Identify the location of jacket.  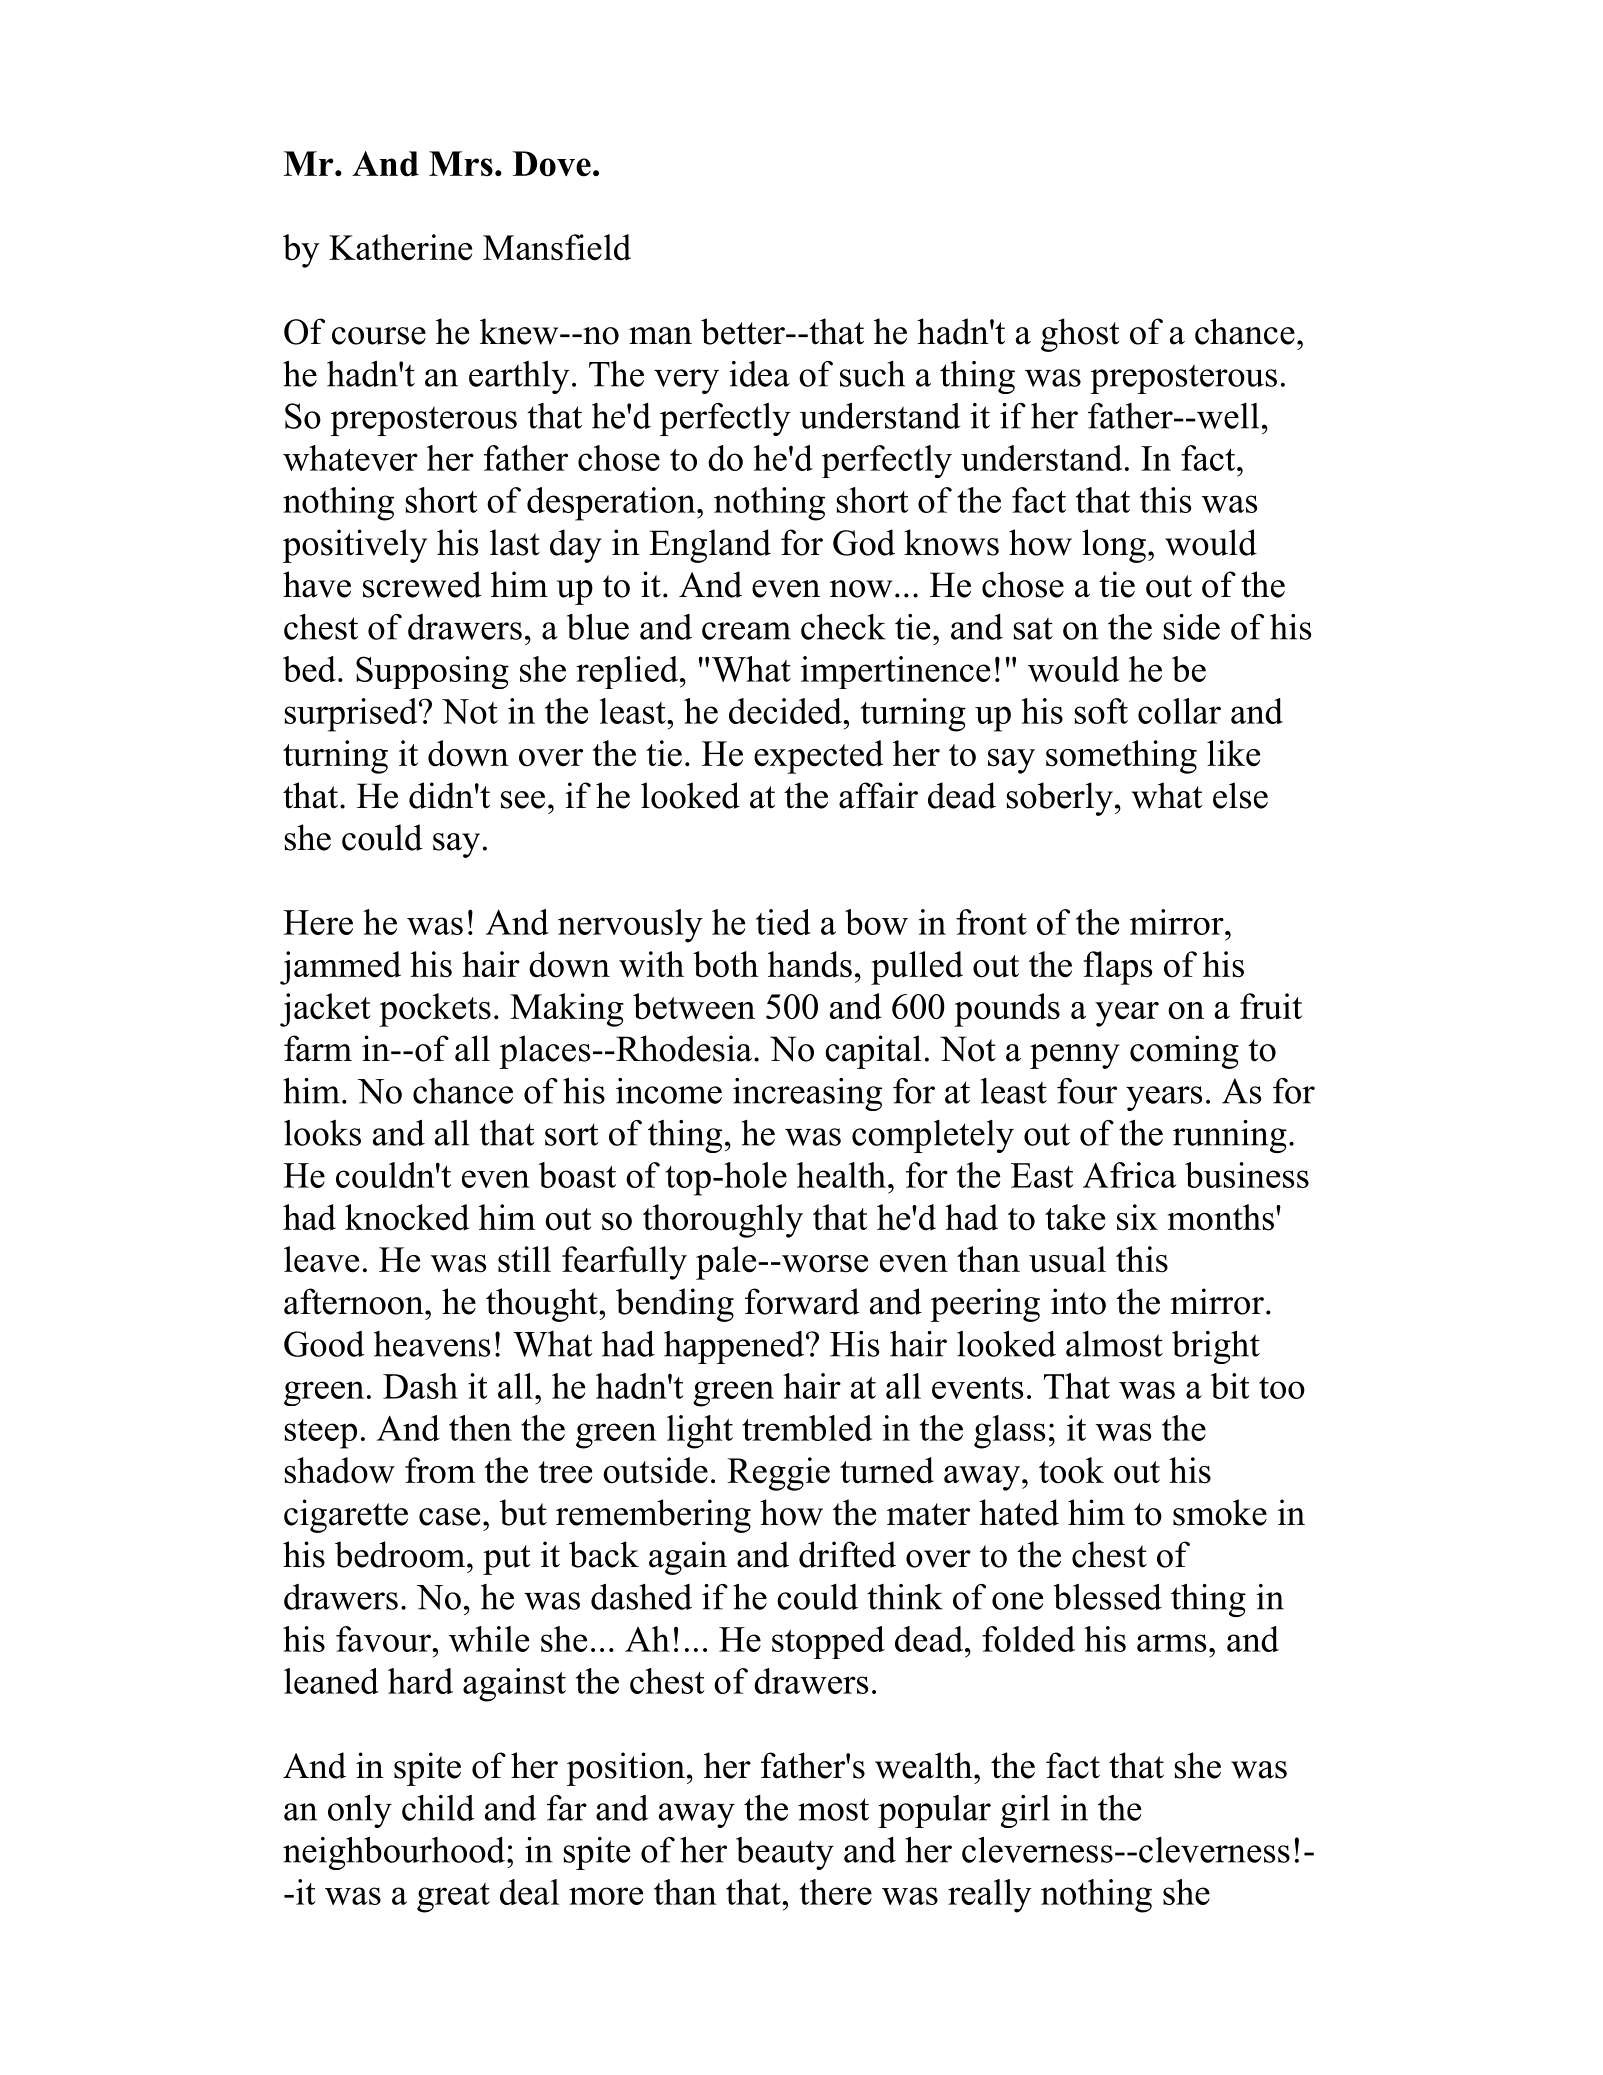
(325, 1010).
